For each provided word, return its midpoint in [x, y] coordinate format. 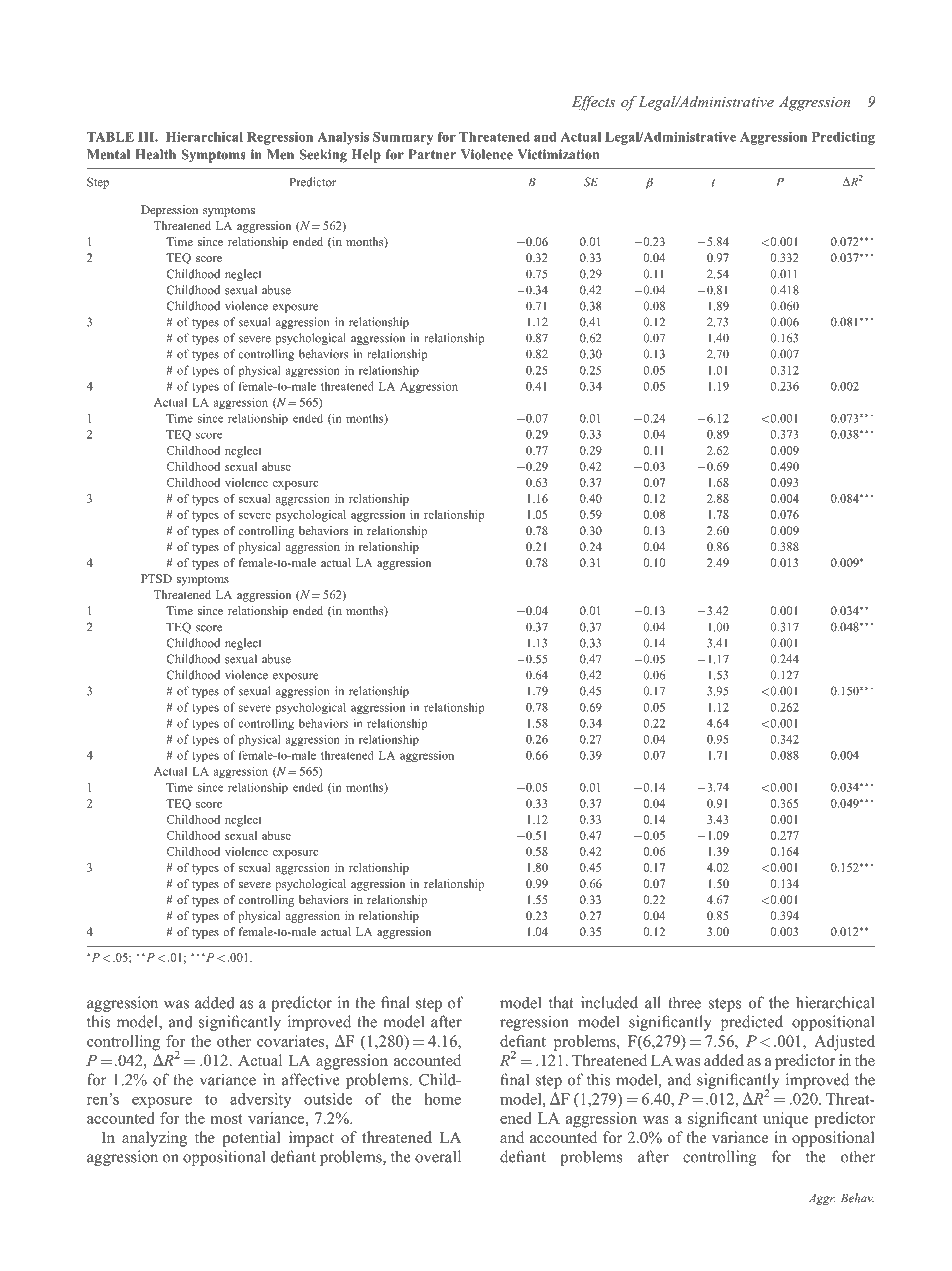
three [684, 1002]
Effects [593, 103]
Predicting [843, 138]
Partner [432, 154]
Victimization [558, 154]
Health [155, 154]
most [226, 1119]
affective [311, 1079]
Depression [169, 211]
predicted [752, 1023]
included [609, 1002]
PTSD [156, 578]
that [561, 1002]
